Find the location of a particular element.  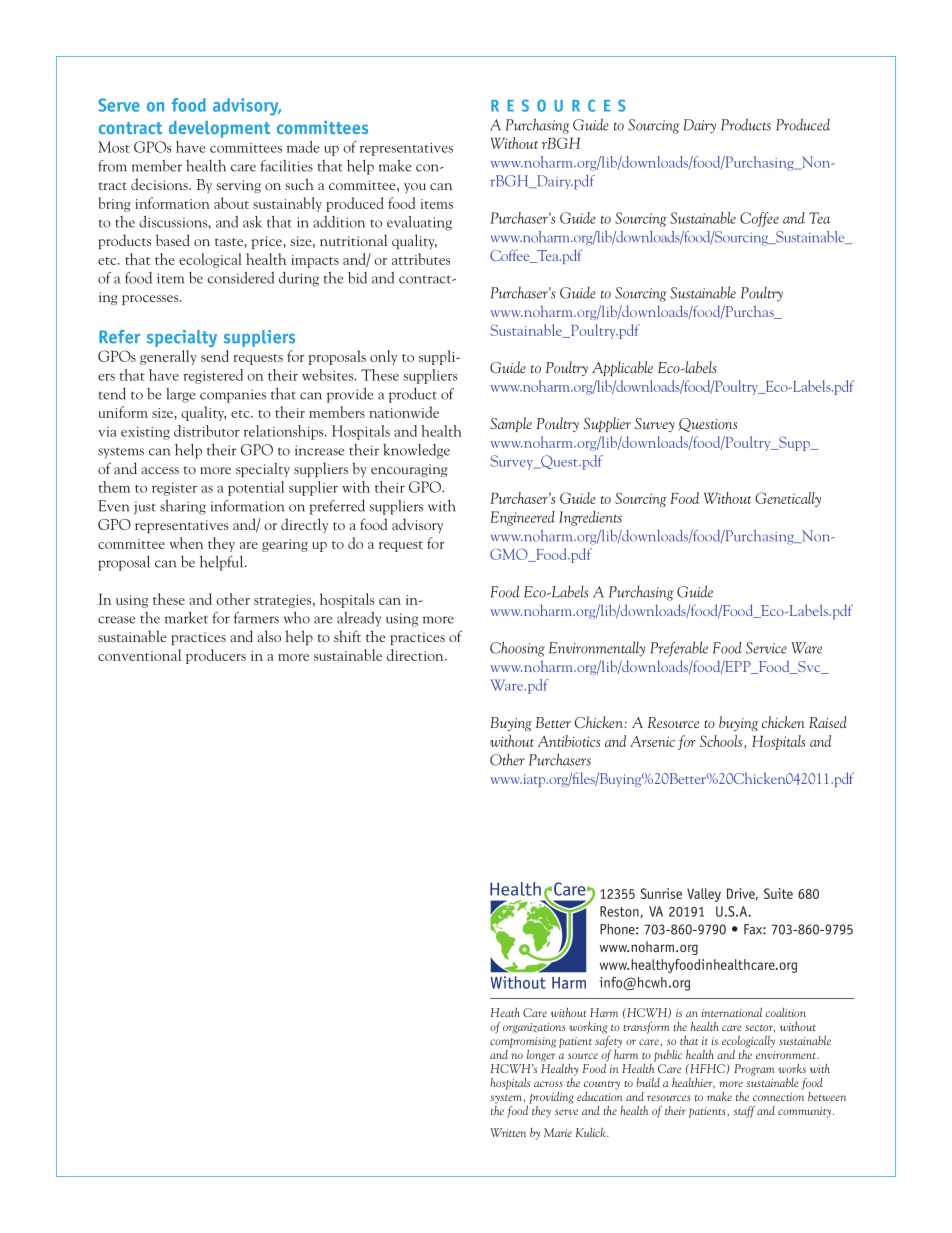

you is located at coordinates (415, 188).
